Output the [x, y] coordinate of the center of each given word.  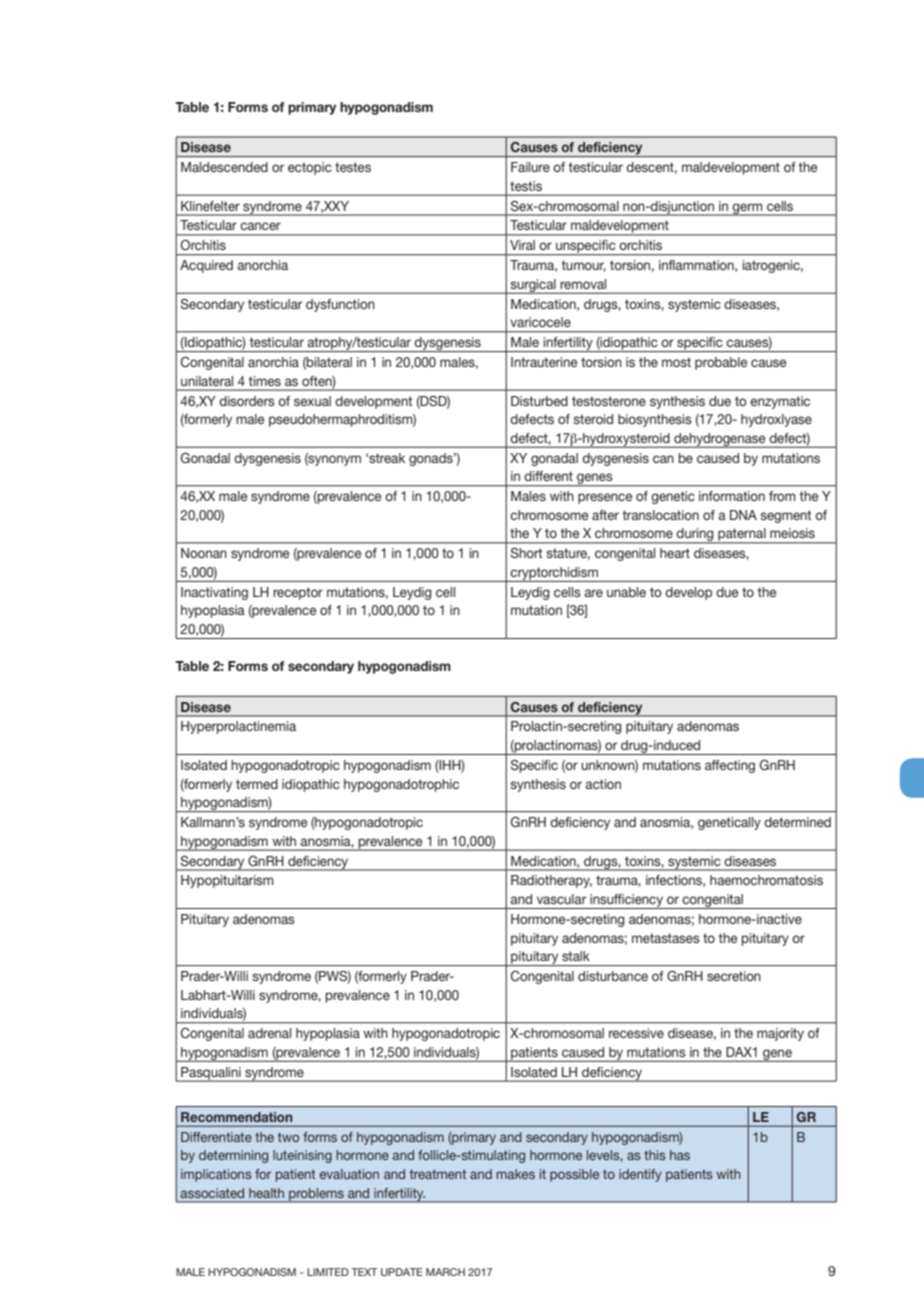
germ [748, 209]
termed [257, 784]
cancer [260, 226]
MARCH [445, 1272]
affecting [730, 766]
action [603, 784]
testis [526, 186]
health [266, 1193]
